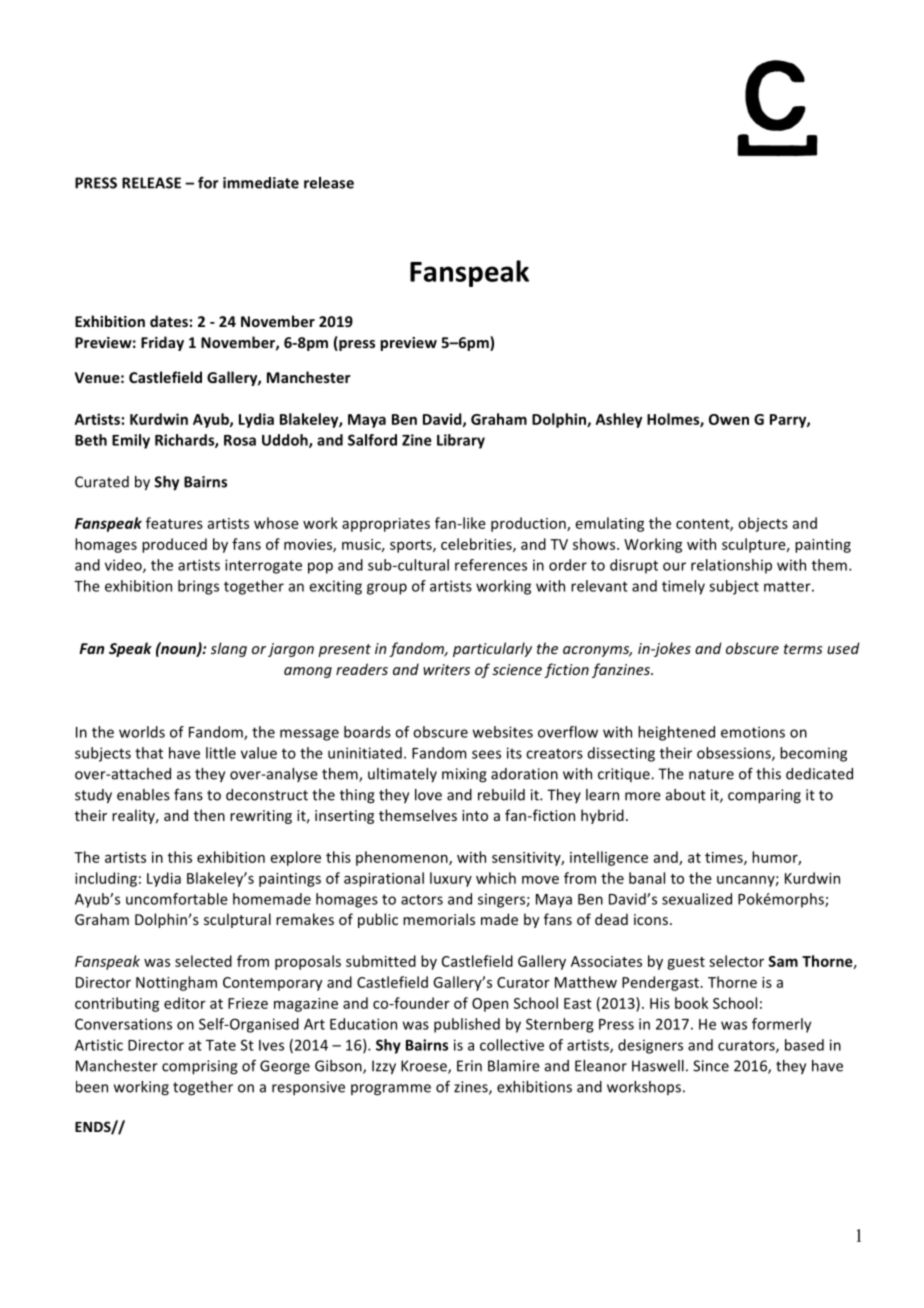 The height and width of the document is (1308, 924). What do you see at coordinates (464, 775) in the document?
I see `mixing` at bounding box center [464, 775].
